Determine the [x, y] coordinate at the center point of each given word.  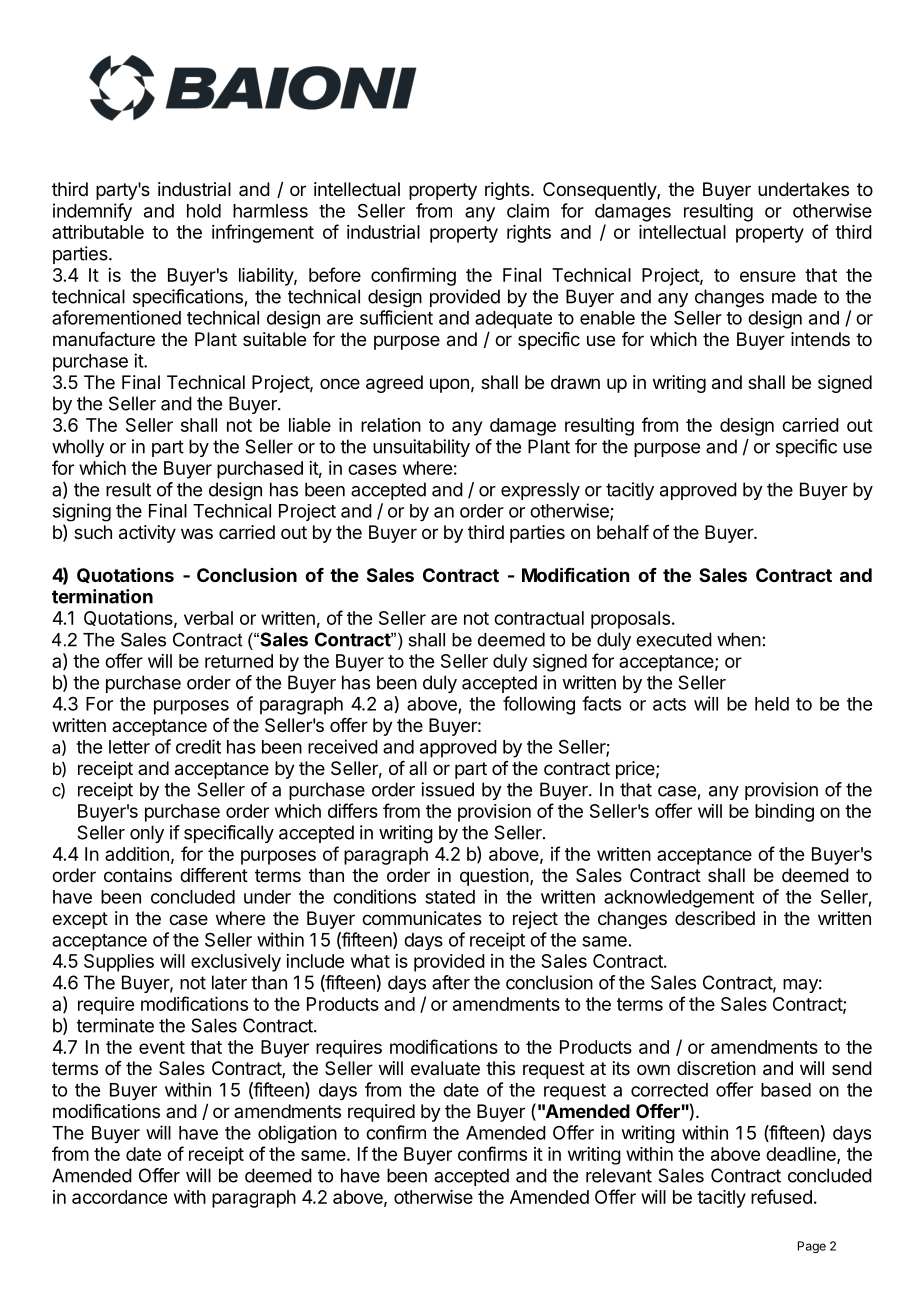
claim [528, 210]
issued [447, 789]
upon [449, 385]
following [539, 705]
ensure [768, 276]
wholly [78, 448]
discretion [716, 1068]
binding [784, 813]
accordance [119, 1197]
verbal [208, 618]
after [451, 982]
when [739, 639]
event [162, 1047]
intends [820, 339]
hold [204, 211]
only [147, 834]
